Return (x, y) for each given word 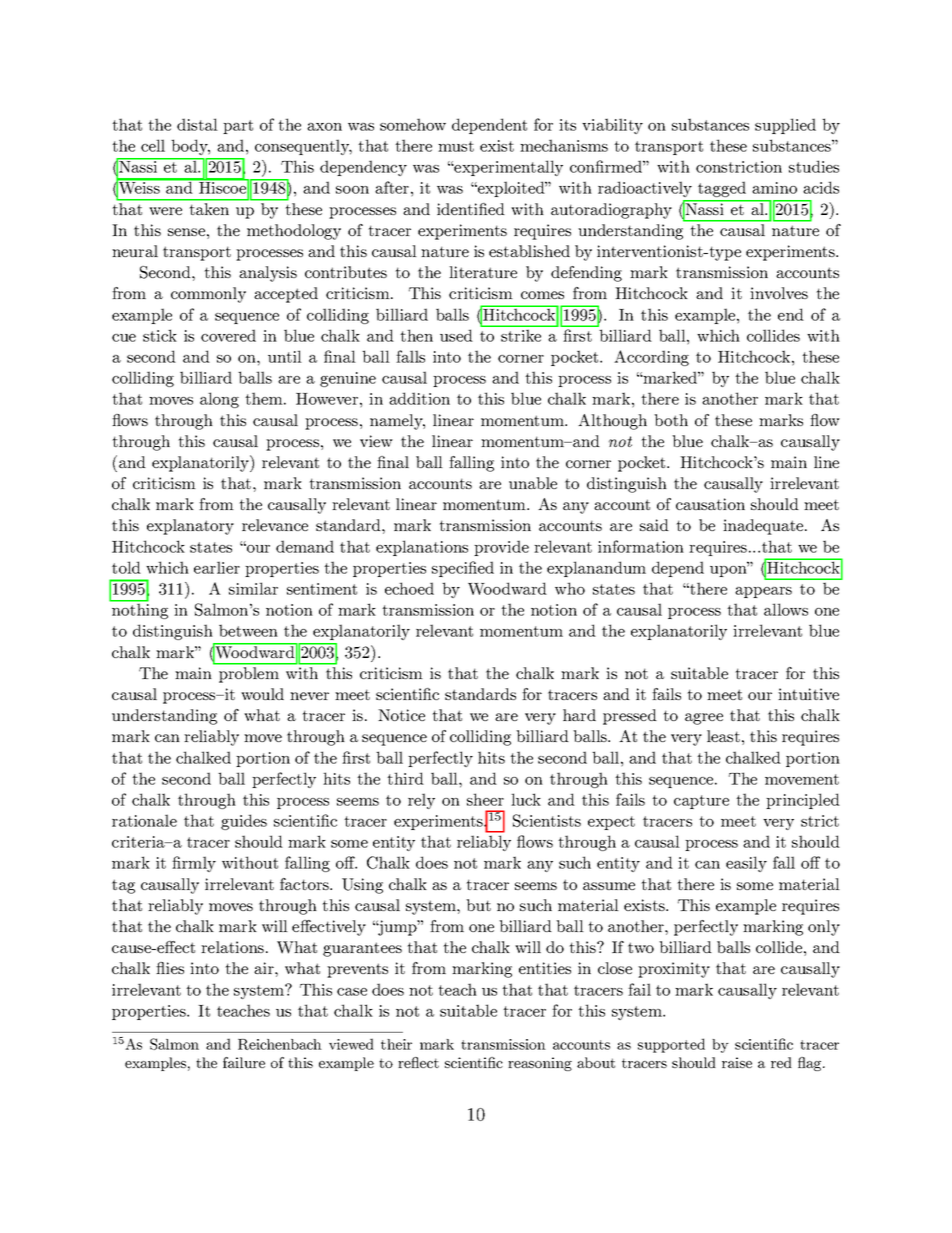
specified (463, 569)
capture (701, 802)
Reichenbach (280, 1044)
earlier (217, 567)
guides (244, 822)
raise (737, 1062)
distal (197, 124)
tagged (722, 189)
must (456, 146)
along (219, 400)
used (456, 335)
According (651, 358)
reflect (418, 1062)
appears (763, 592)
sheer (485, 799)
